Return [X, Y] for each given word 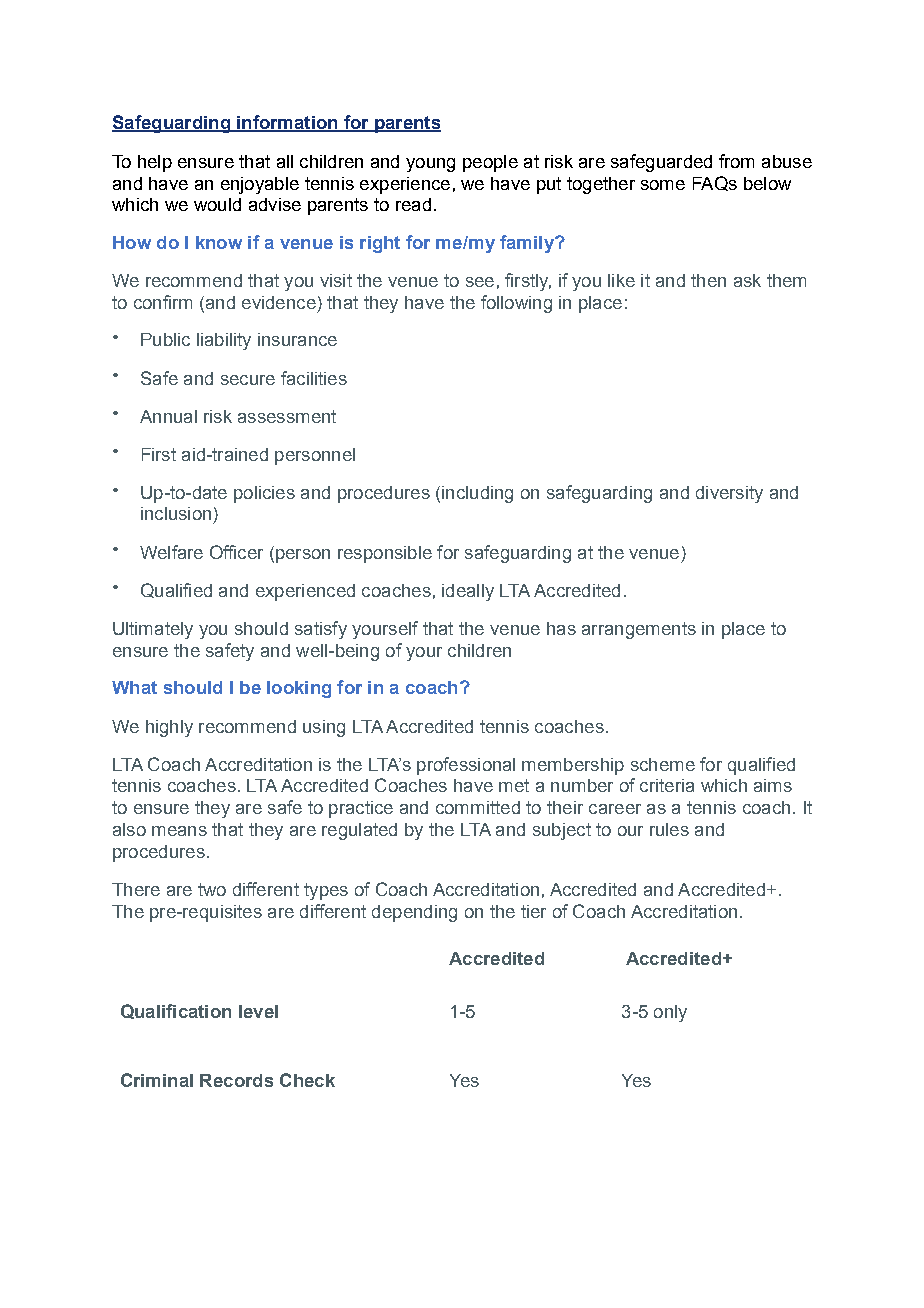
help [155, 163]
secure [248, 380]
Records [236, 1080]
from [736, 161]
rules [669, 829]
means [179, 831]
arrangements [639, 630]
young [430, 165]
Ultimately [153, 630]
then [708, 280]
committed [478, 807]
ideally [468, 592]
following [516, 304]
